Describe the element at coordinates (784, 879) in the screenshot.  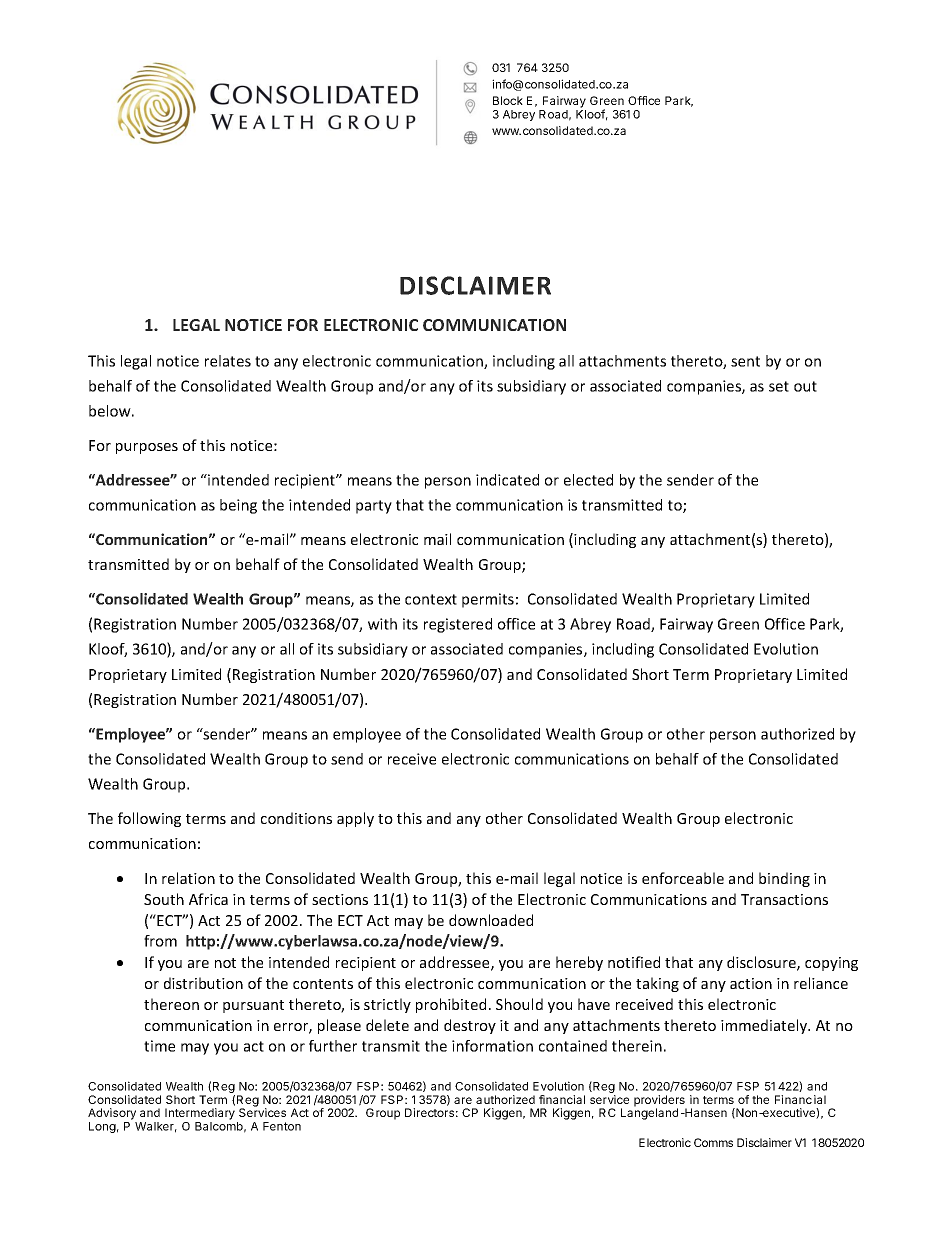
I see `binding` at that location.
